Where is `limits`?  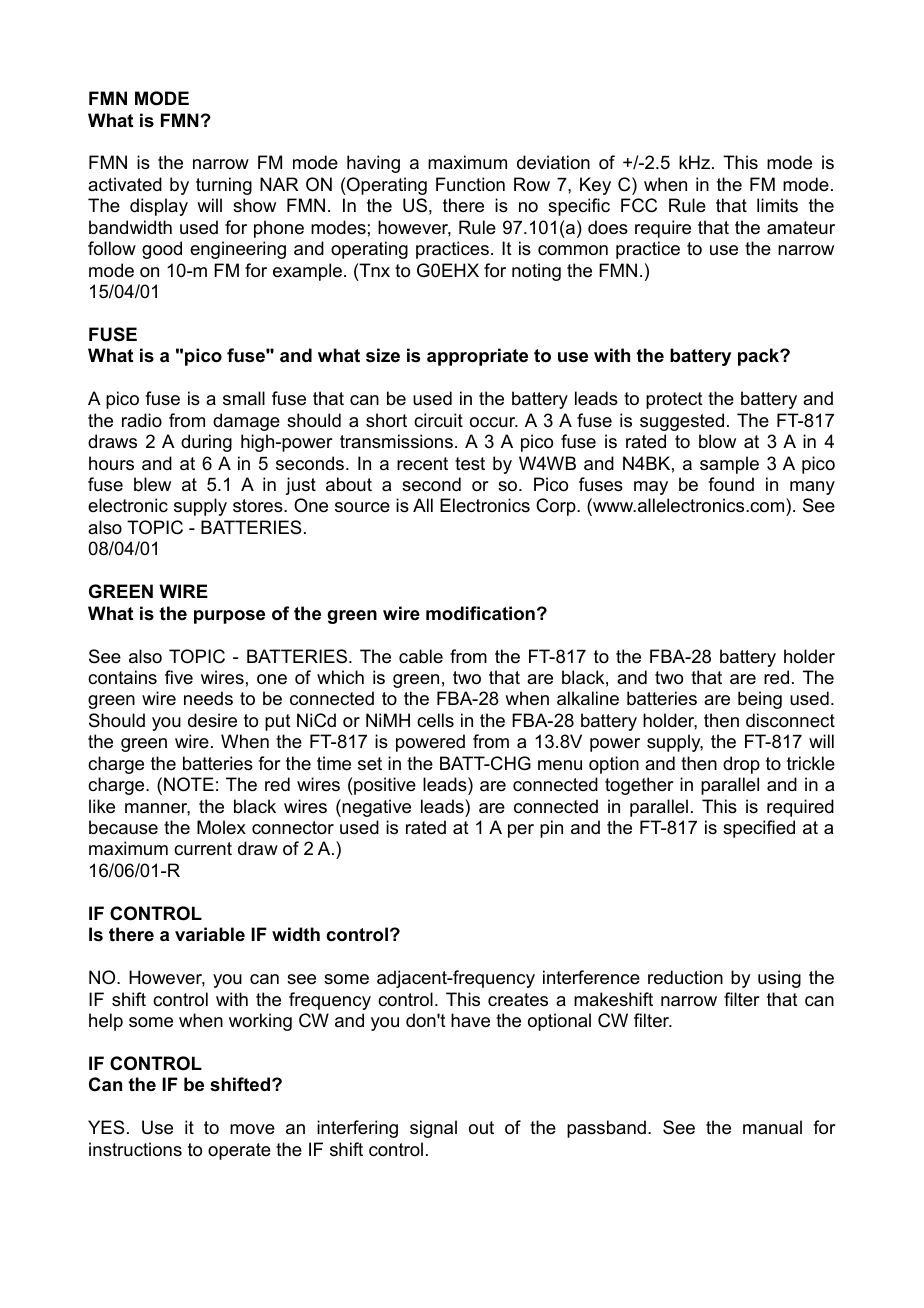 limits is located at coordinates (777, 205).
